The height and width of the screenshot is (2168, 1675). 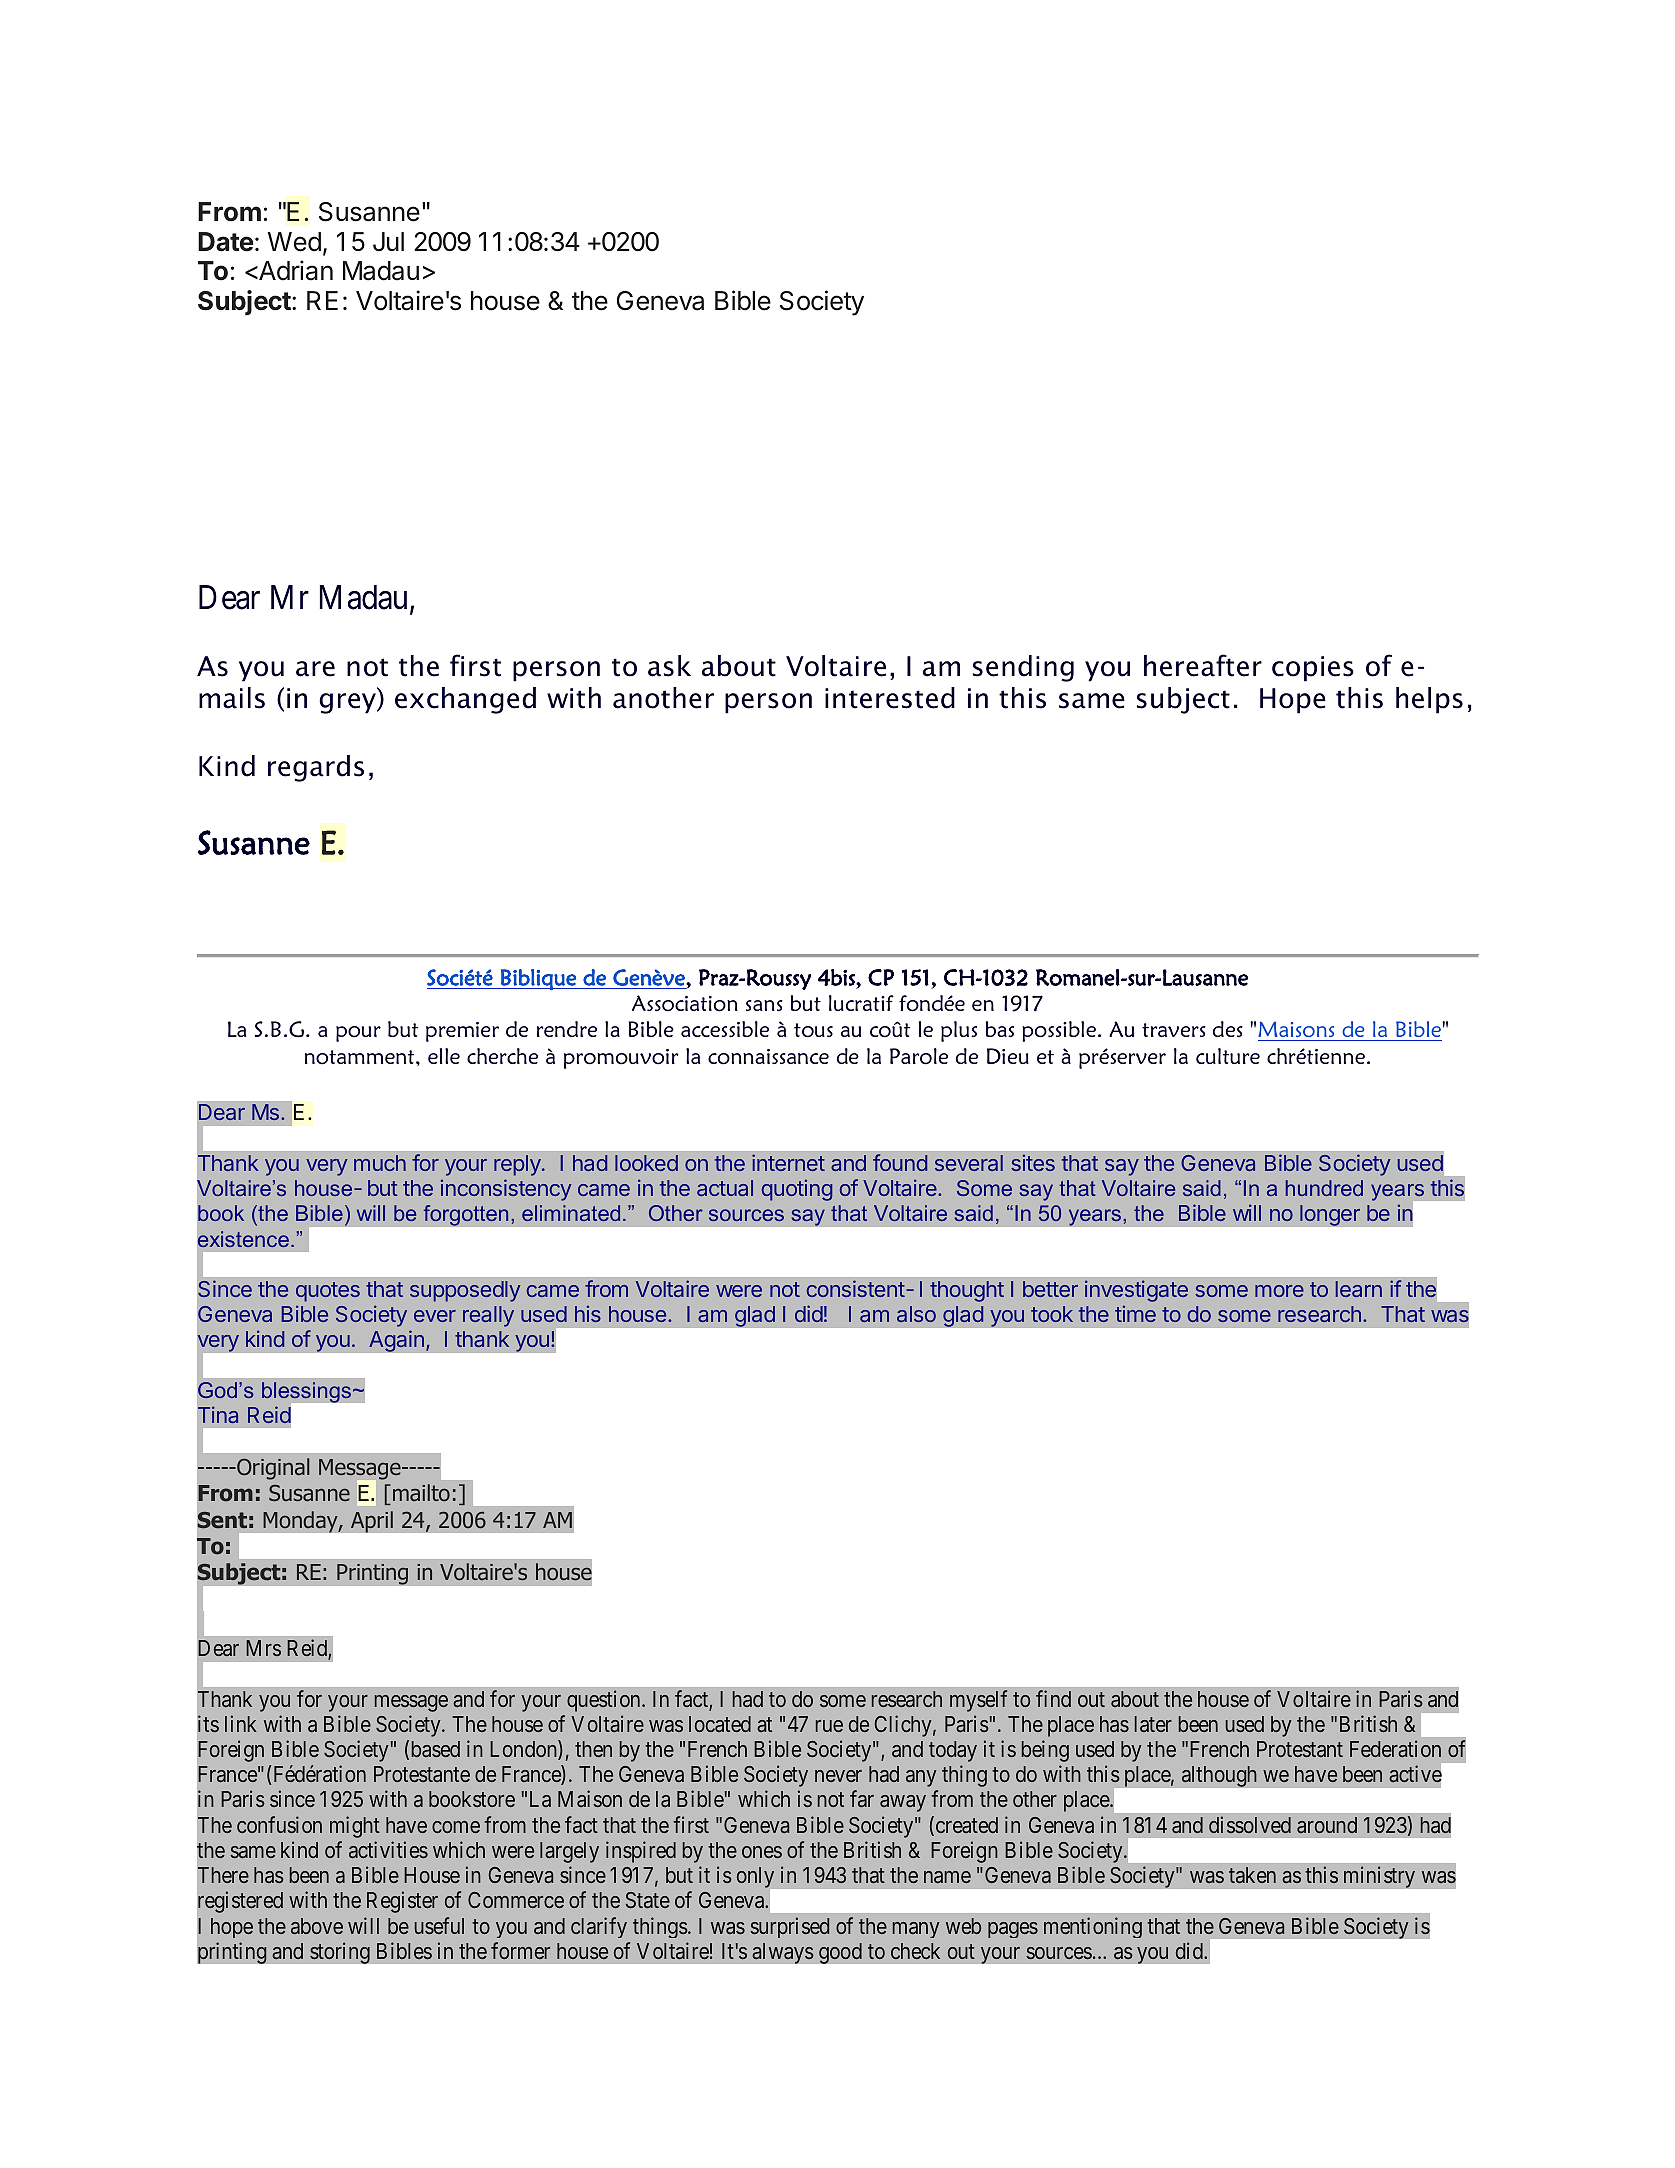 What do you see at coordinates (1228, 1056) in the screenshot?
I see `culture` at bounding box center [1228, 1056].
